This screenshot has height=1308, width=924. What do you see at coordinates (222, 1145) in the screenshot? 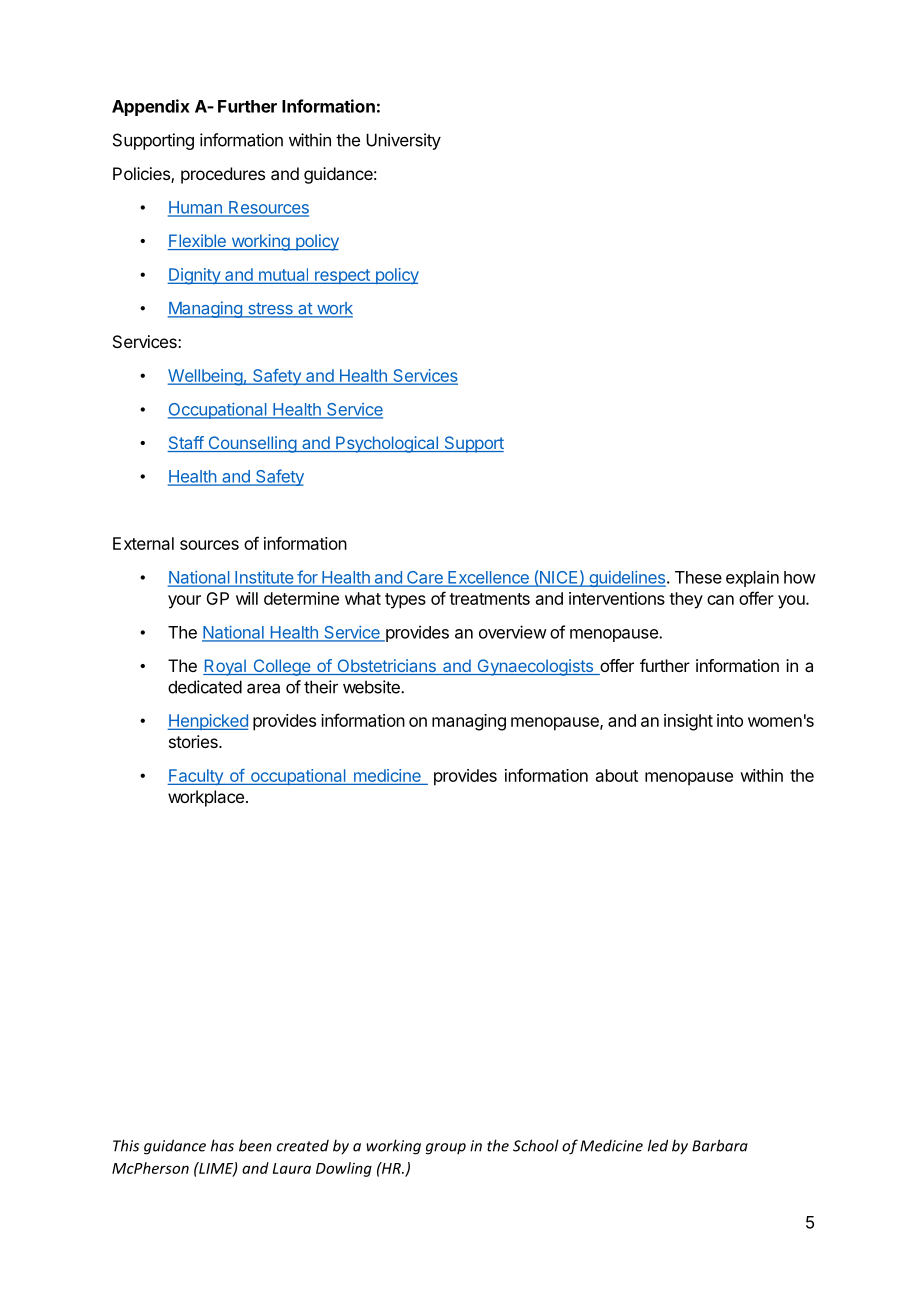
I see `has` at bounding box center [222, 1145].
